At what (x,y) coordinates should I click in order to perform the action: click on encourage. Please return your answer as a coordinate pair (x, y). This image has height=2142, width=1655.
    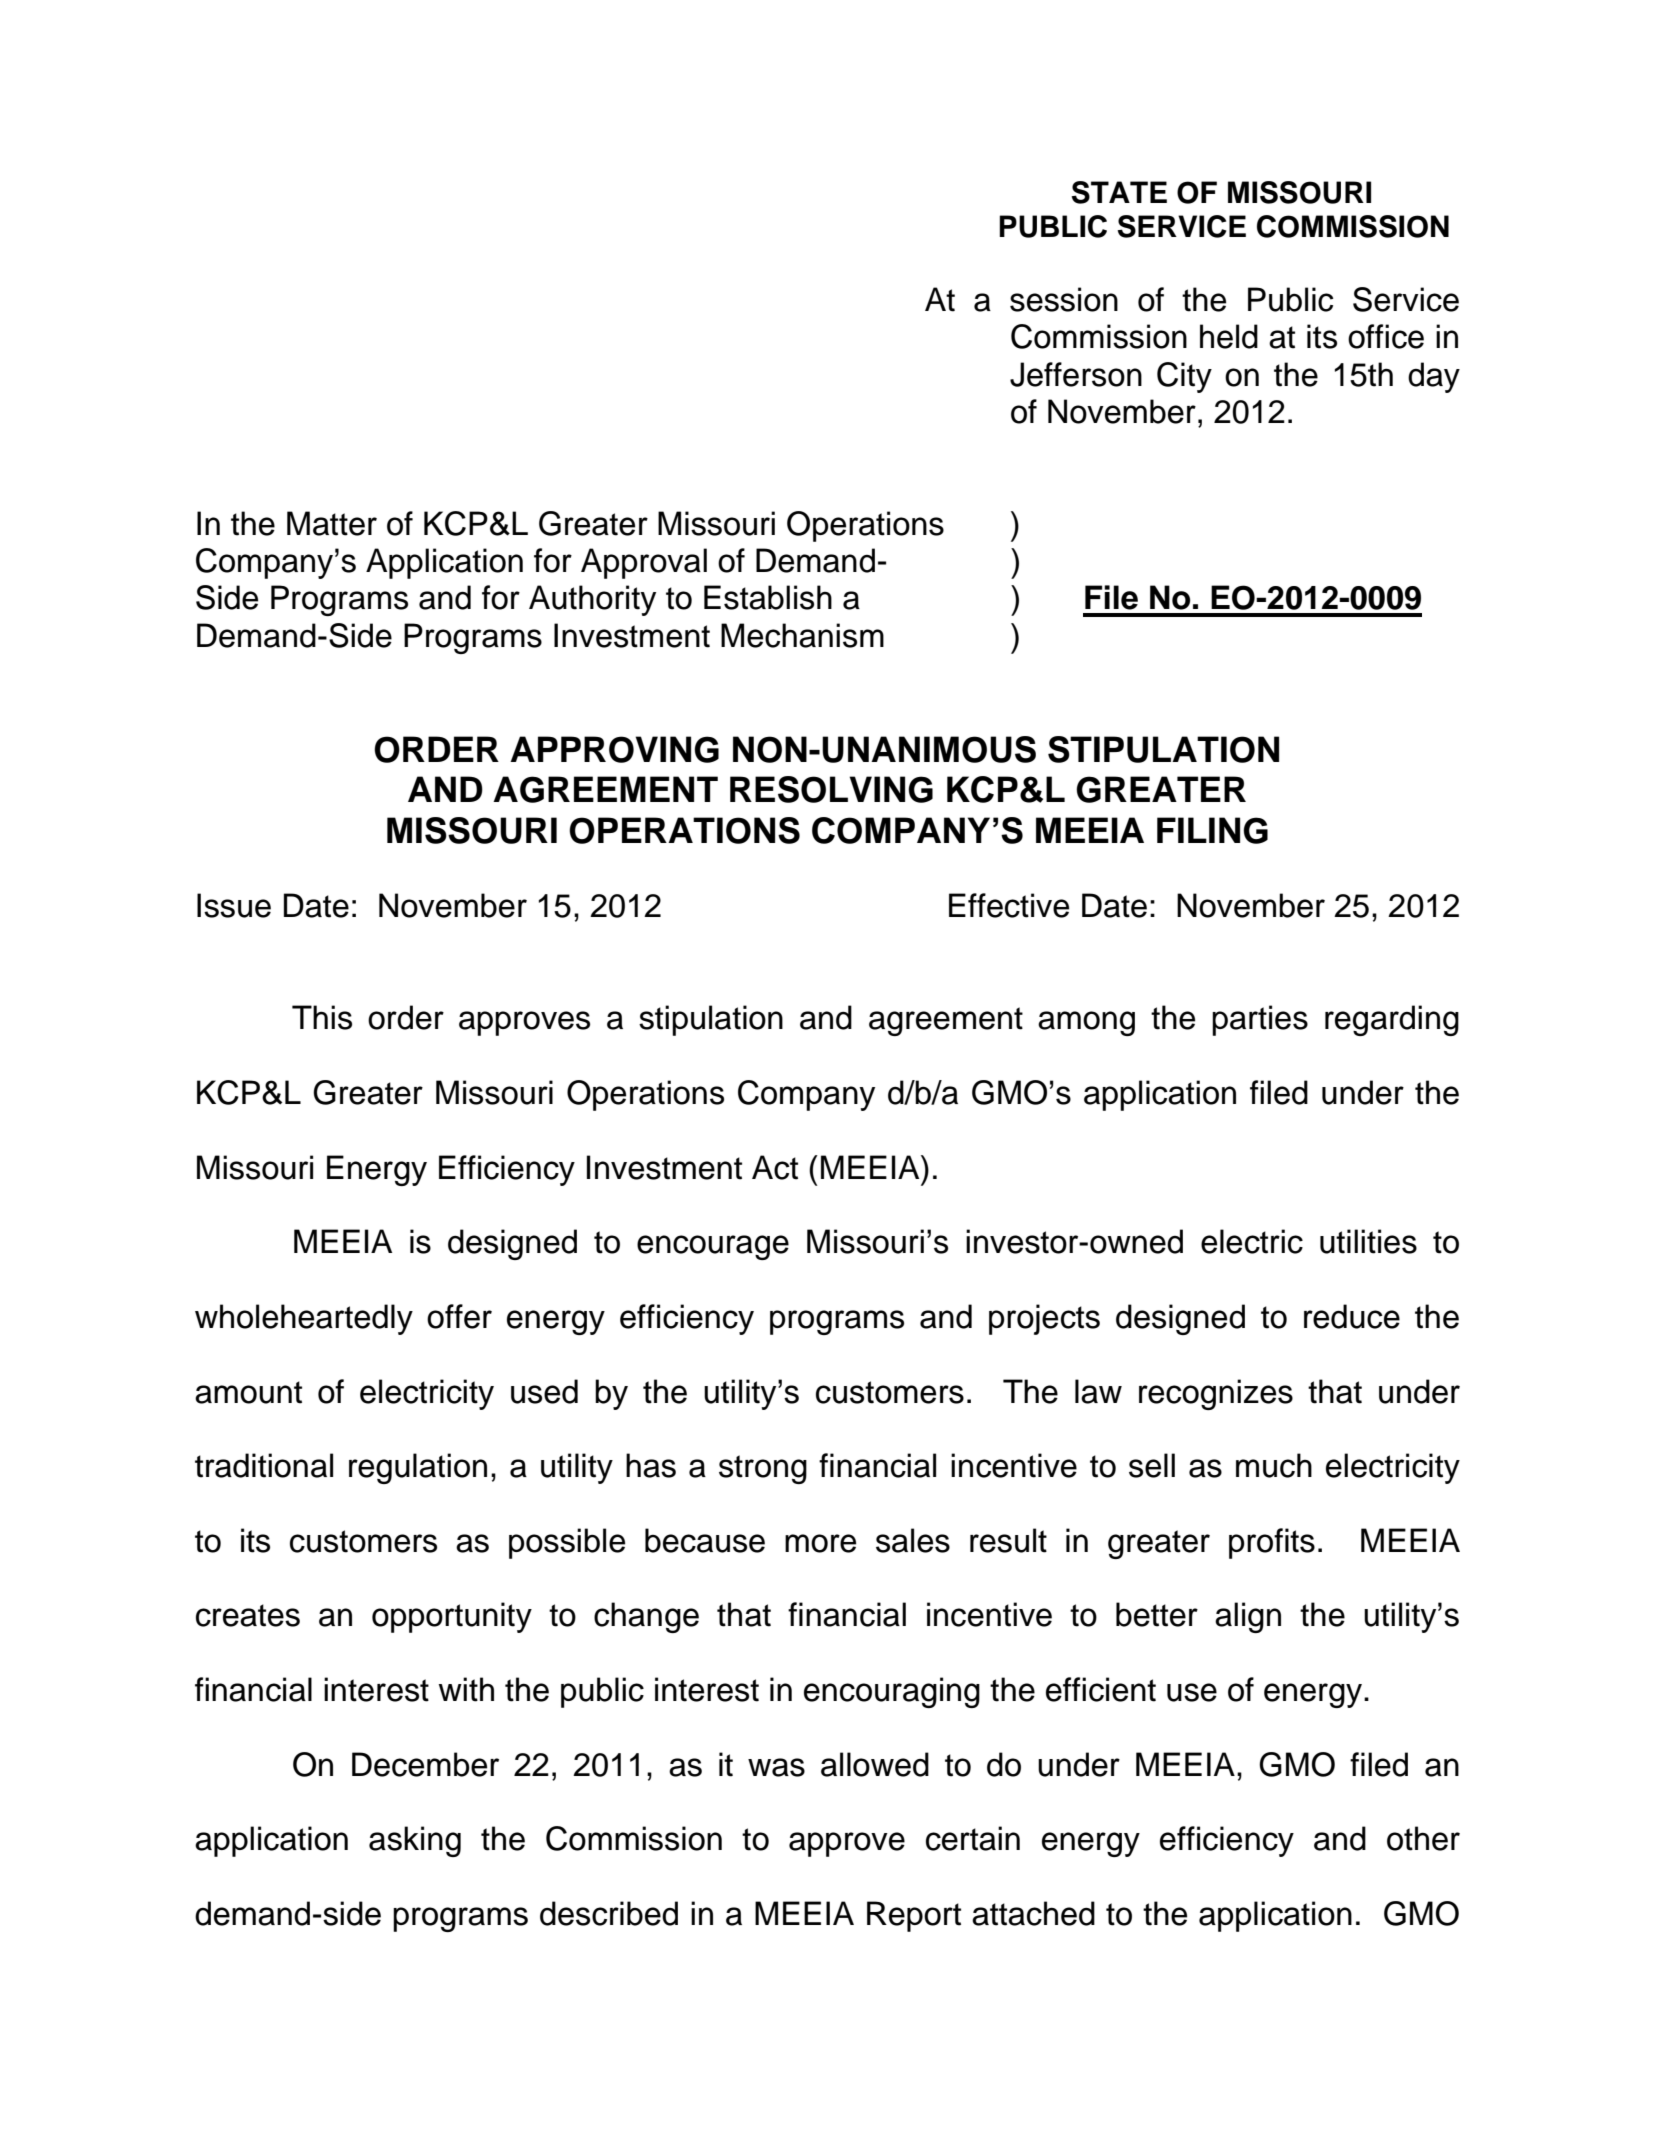
    Looking at the image, I should click on (713, 1247).
